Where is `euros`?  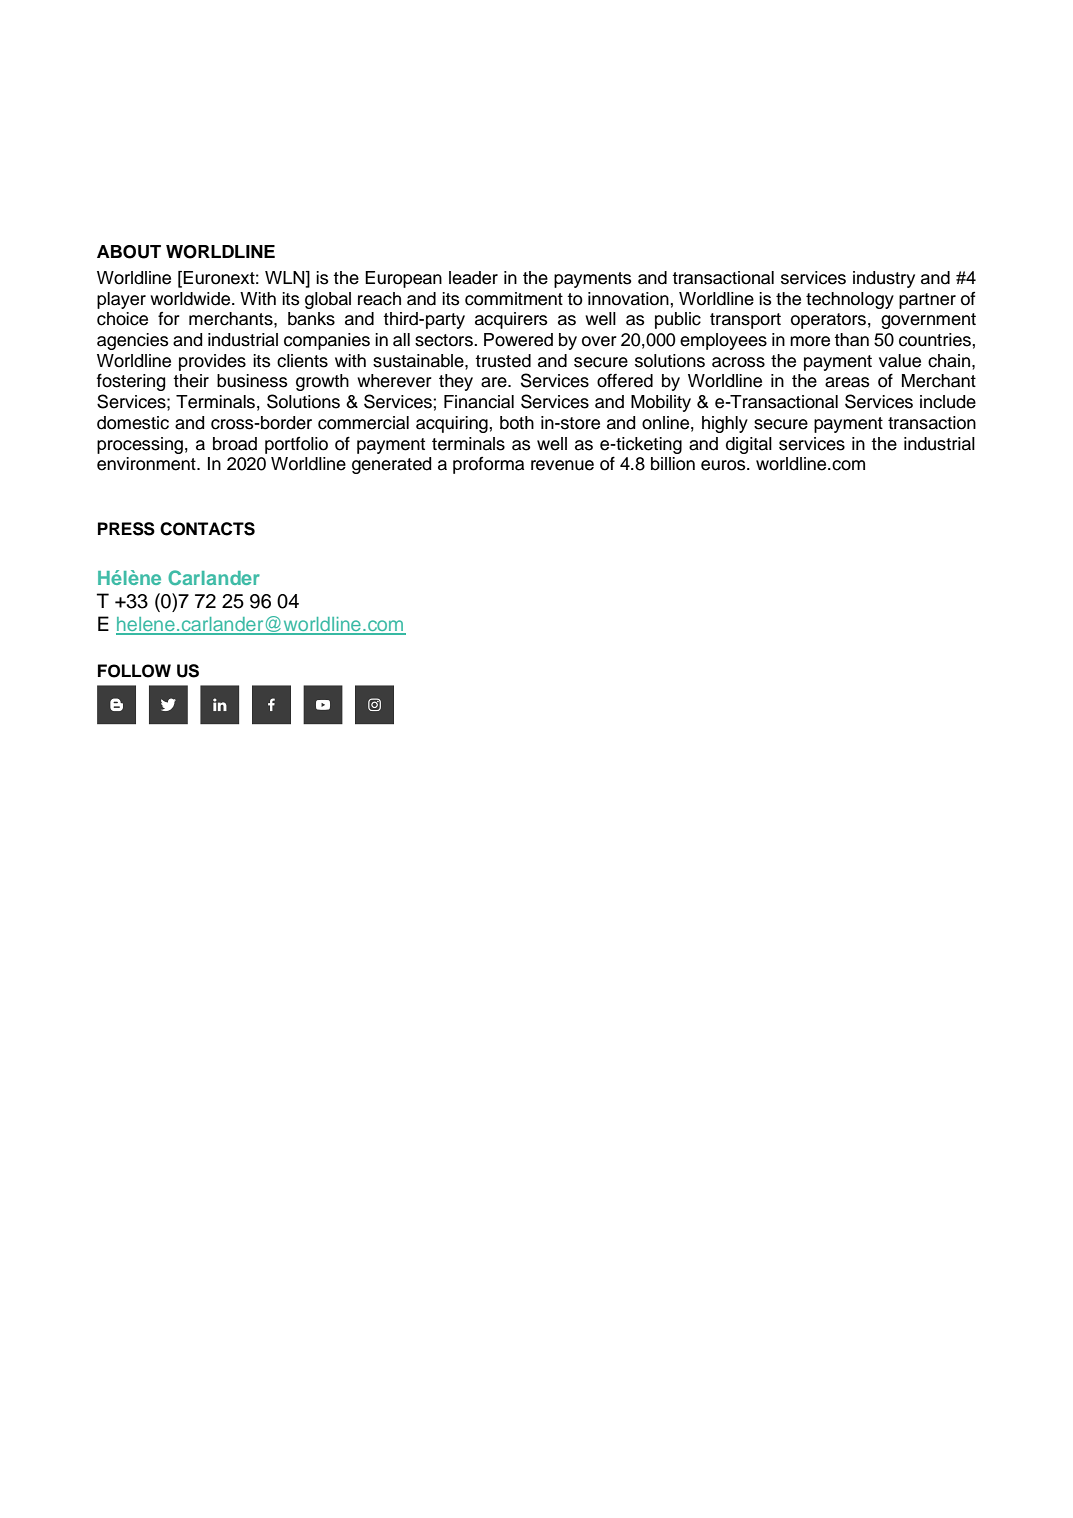
euros is located at coordinates (724, 465).
